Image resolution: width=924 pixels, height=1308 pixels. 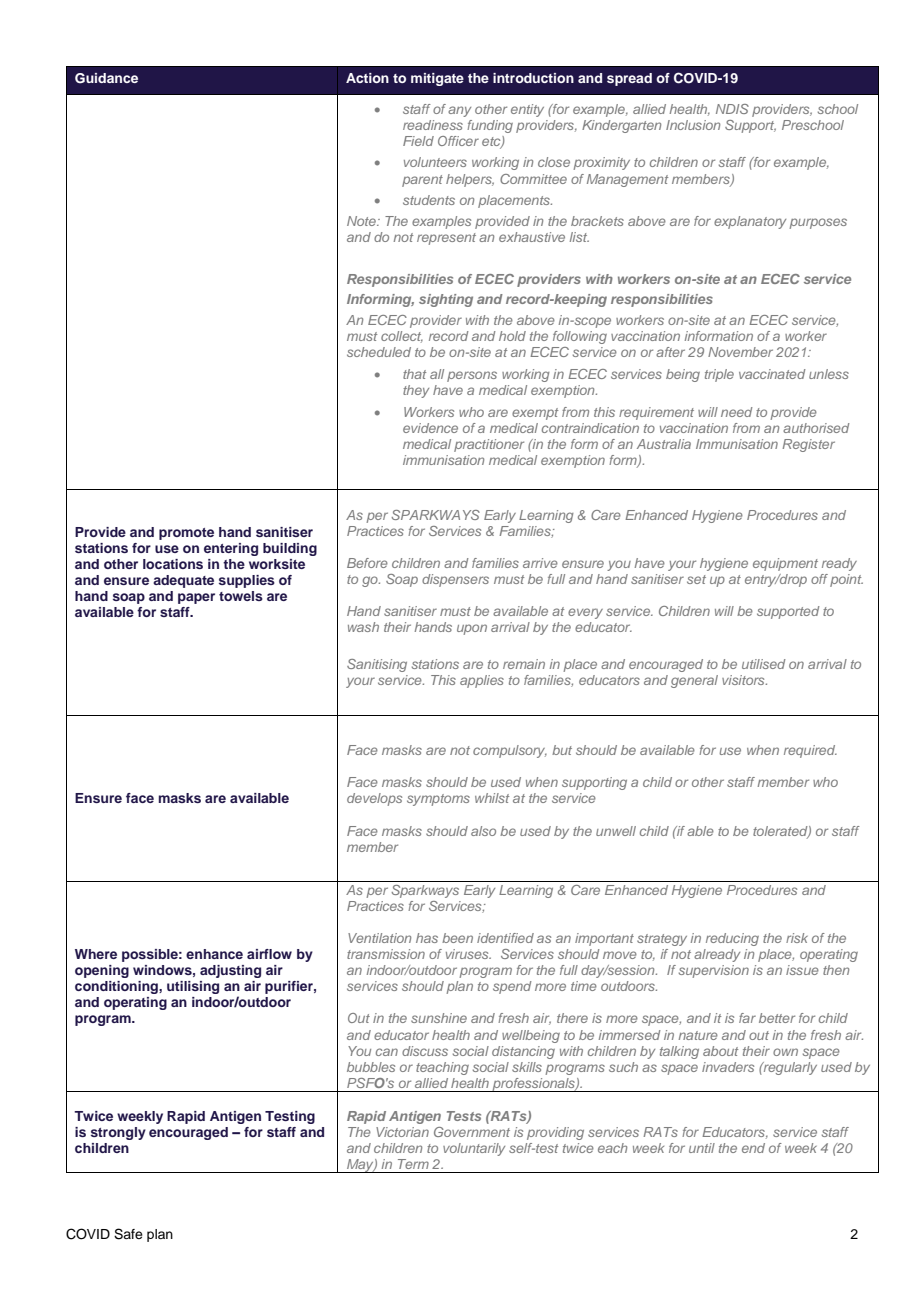 I want to click on Guidance, so click(x=106, y=78).
